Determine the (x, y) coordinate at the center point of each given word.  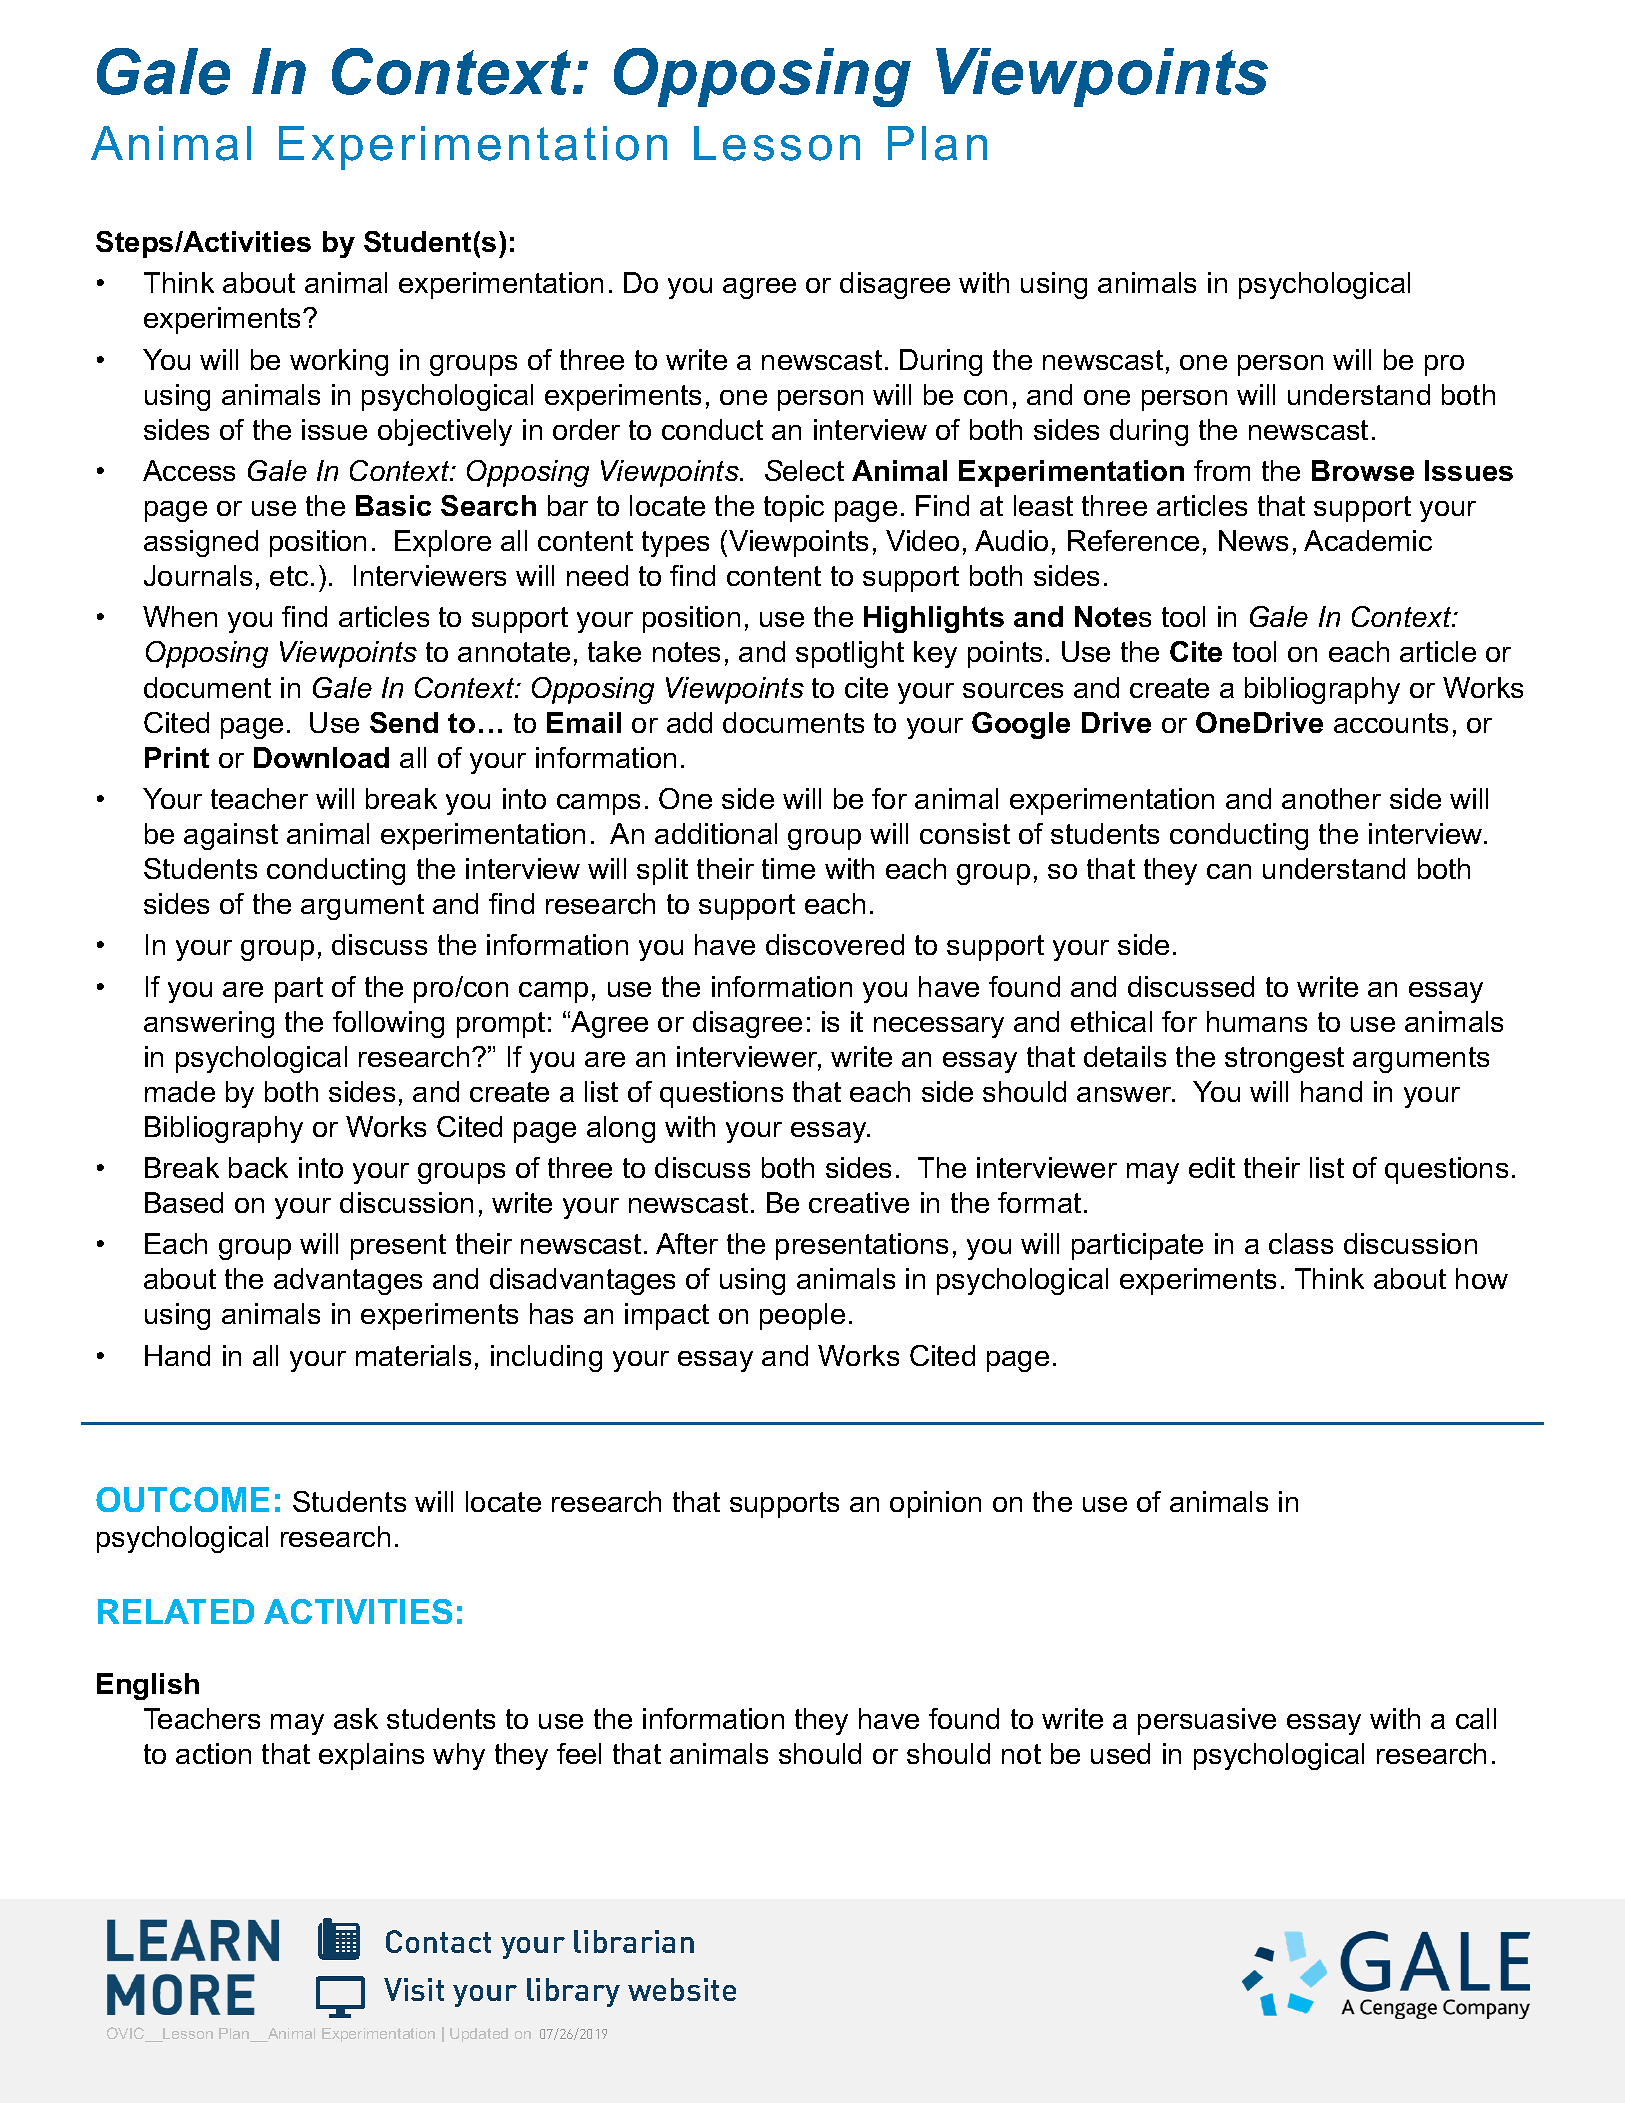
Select (804, 470)
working (339, 362)
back (258, 1167)
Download (321, 757)
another (1331, 798)
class (1301, 1243)
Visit (414, 1989)
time (788, 868)
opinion (935, 1504)
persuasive (1207, 1721)
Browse (1363, 470)
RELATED (176, 1611)
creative (859, 1202)
